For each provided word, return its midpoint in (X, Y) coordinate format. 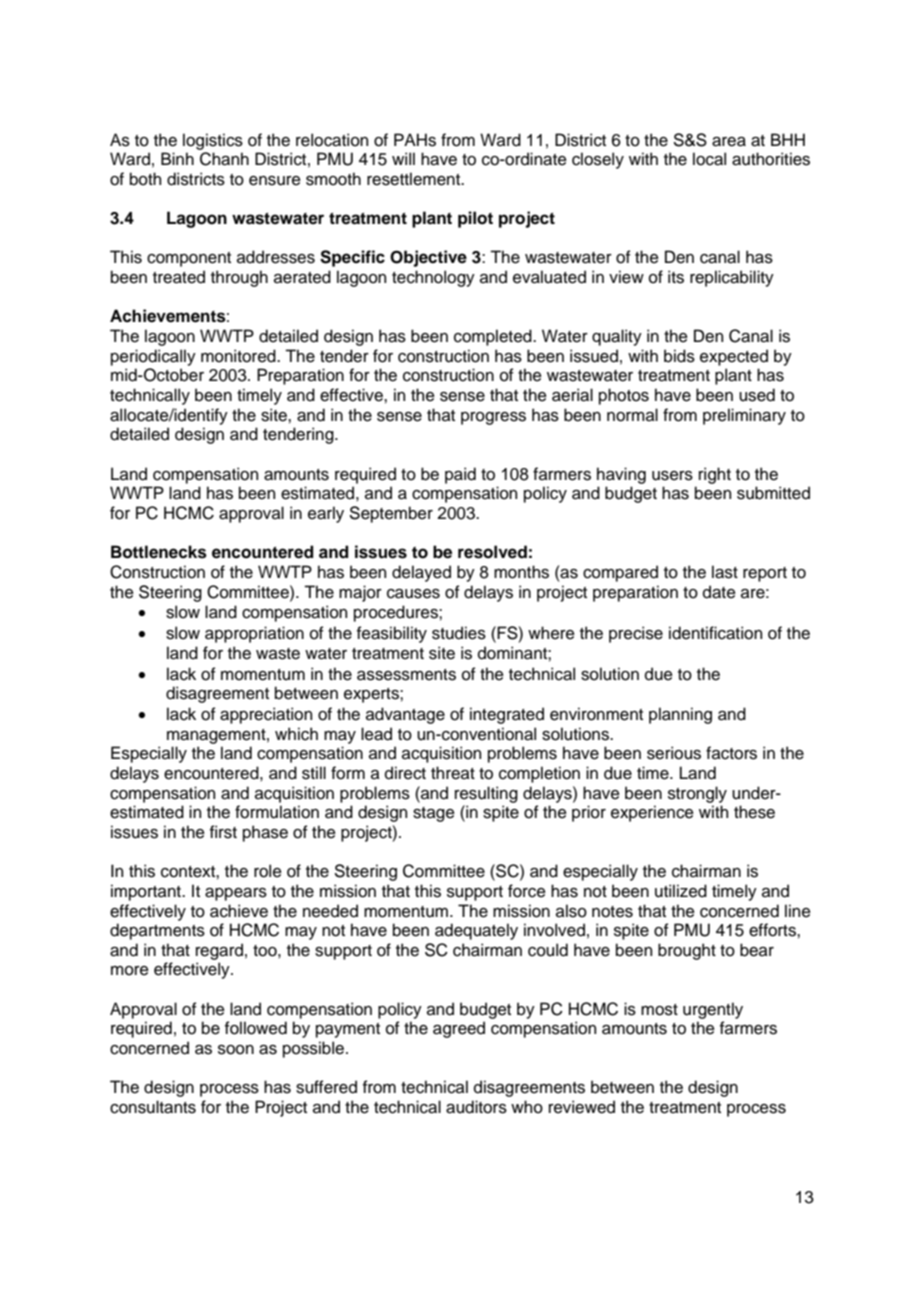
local (709, 159)
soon (236, 1050)
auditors (476, 1107)
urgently (713, 1010)
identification (715, 633)
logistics (213, 141)
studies (459, 633)
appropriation (254, 634)
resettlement (415, 179)
